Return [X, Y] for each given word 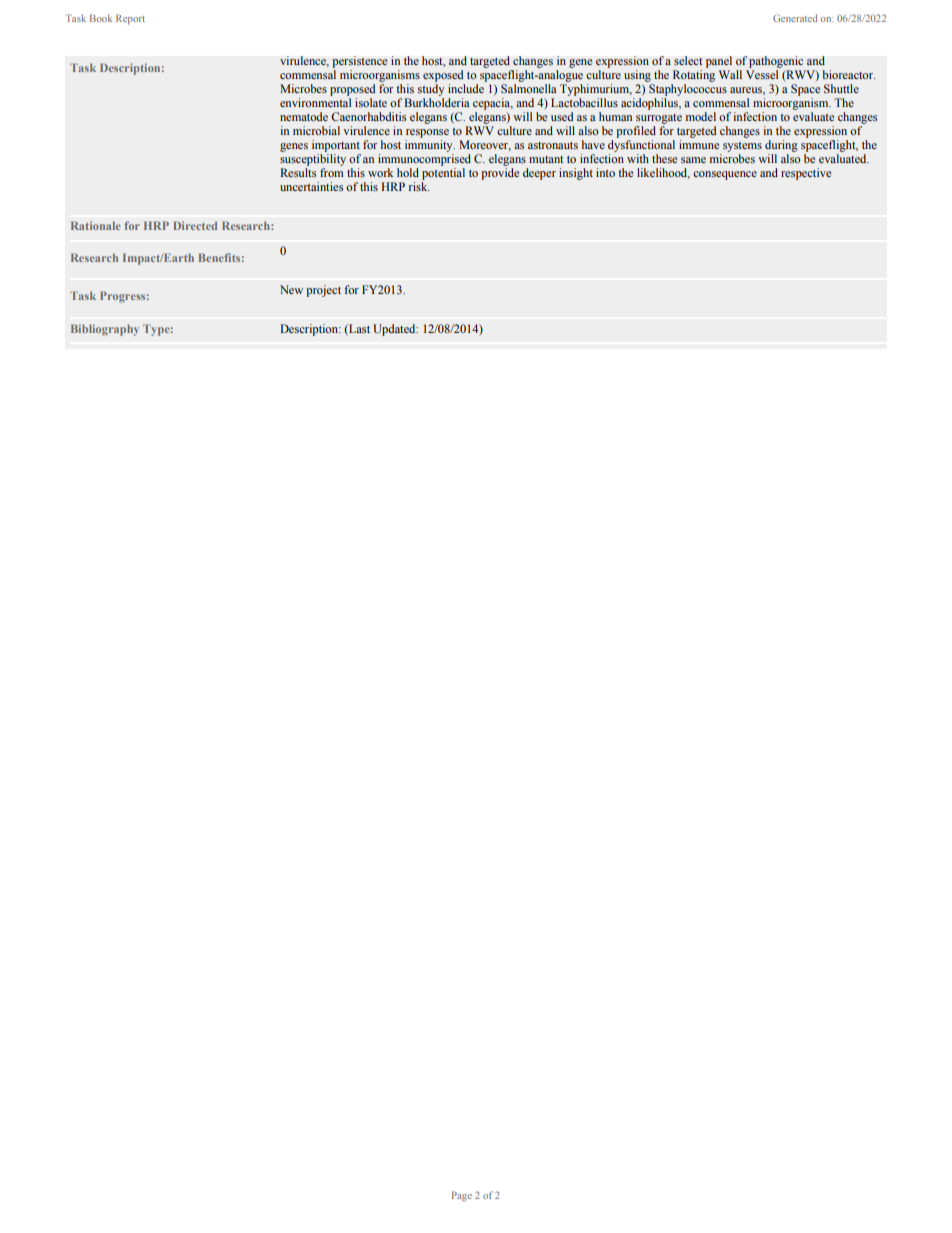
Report [130, 19]
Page [462, 1196]
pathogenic [777, 63]
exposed [444, 77]
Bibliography [105, 330]
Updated [395, 330]
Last [358, 329]
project [323, 291]
